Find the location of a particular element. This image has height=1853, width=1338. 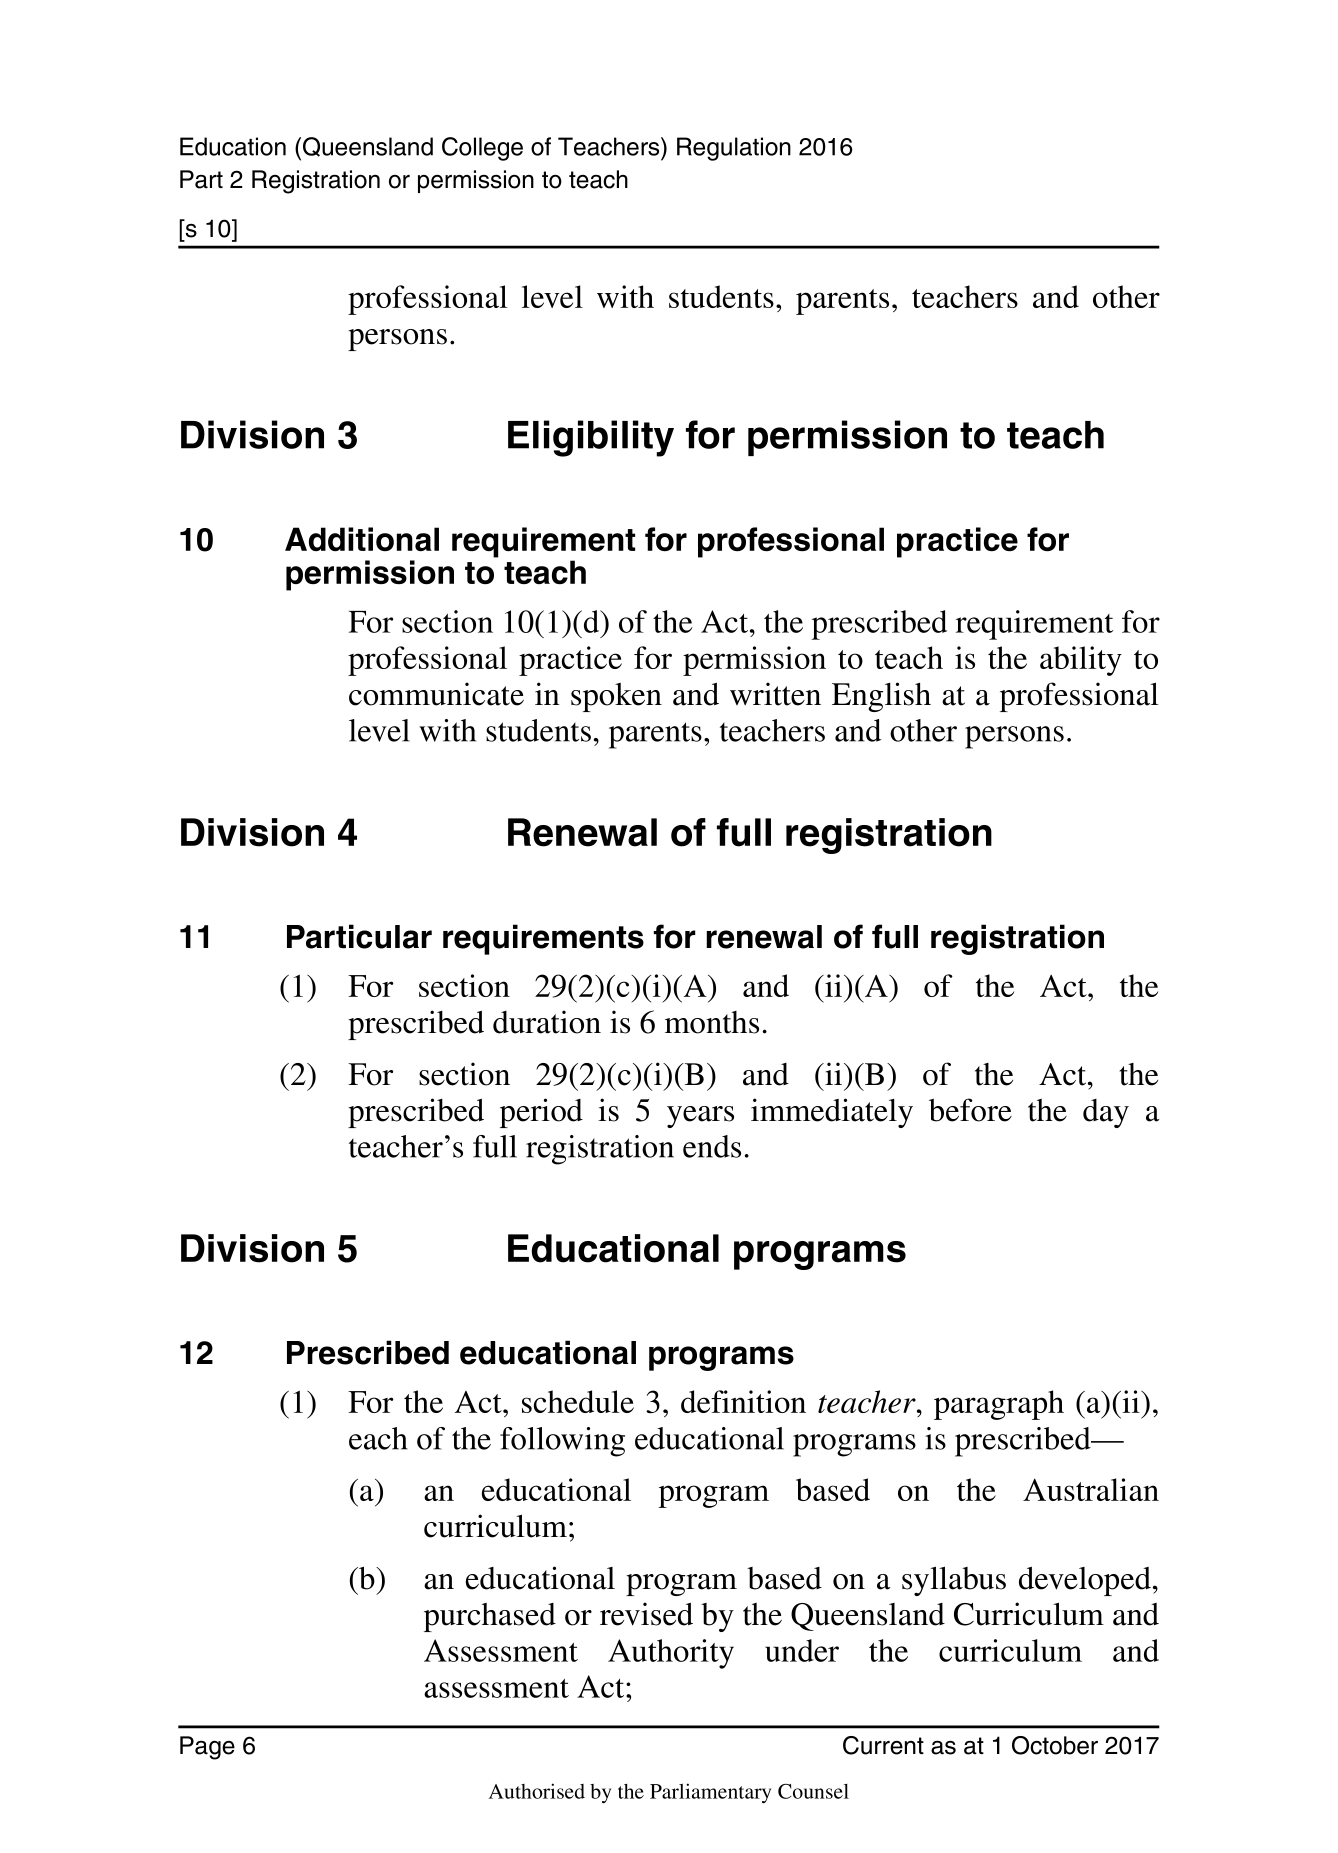

period is located at coordinates (541, 1113).
